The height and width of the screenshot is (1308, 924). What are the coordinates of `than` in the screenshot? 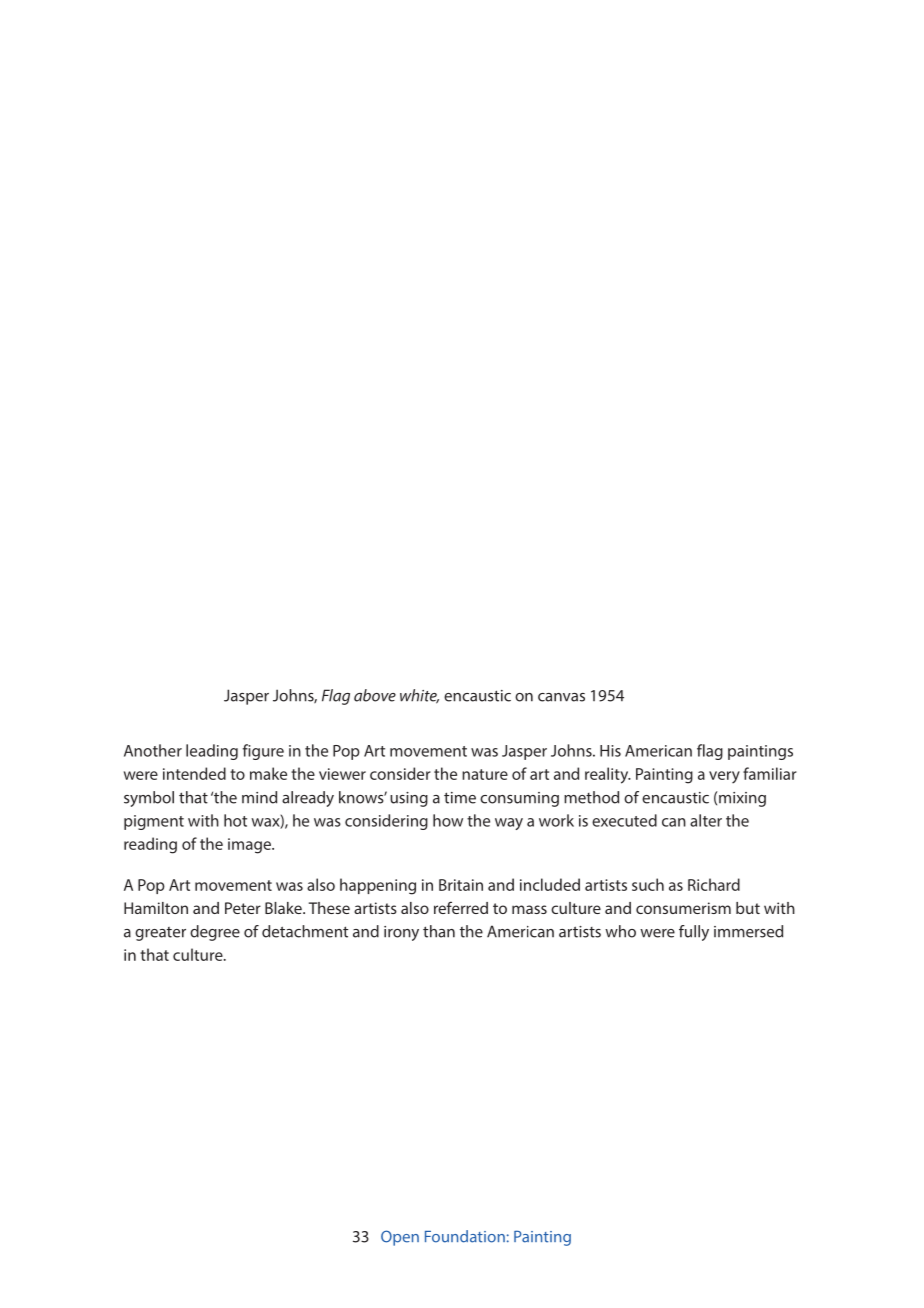 It's located at (439, 931).
